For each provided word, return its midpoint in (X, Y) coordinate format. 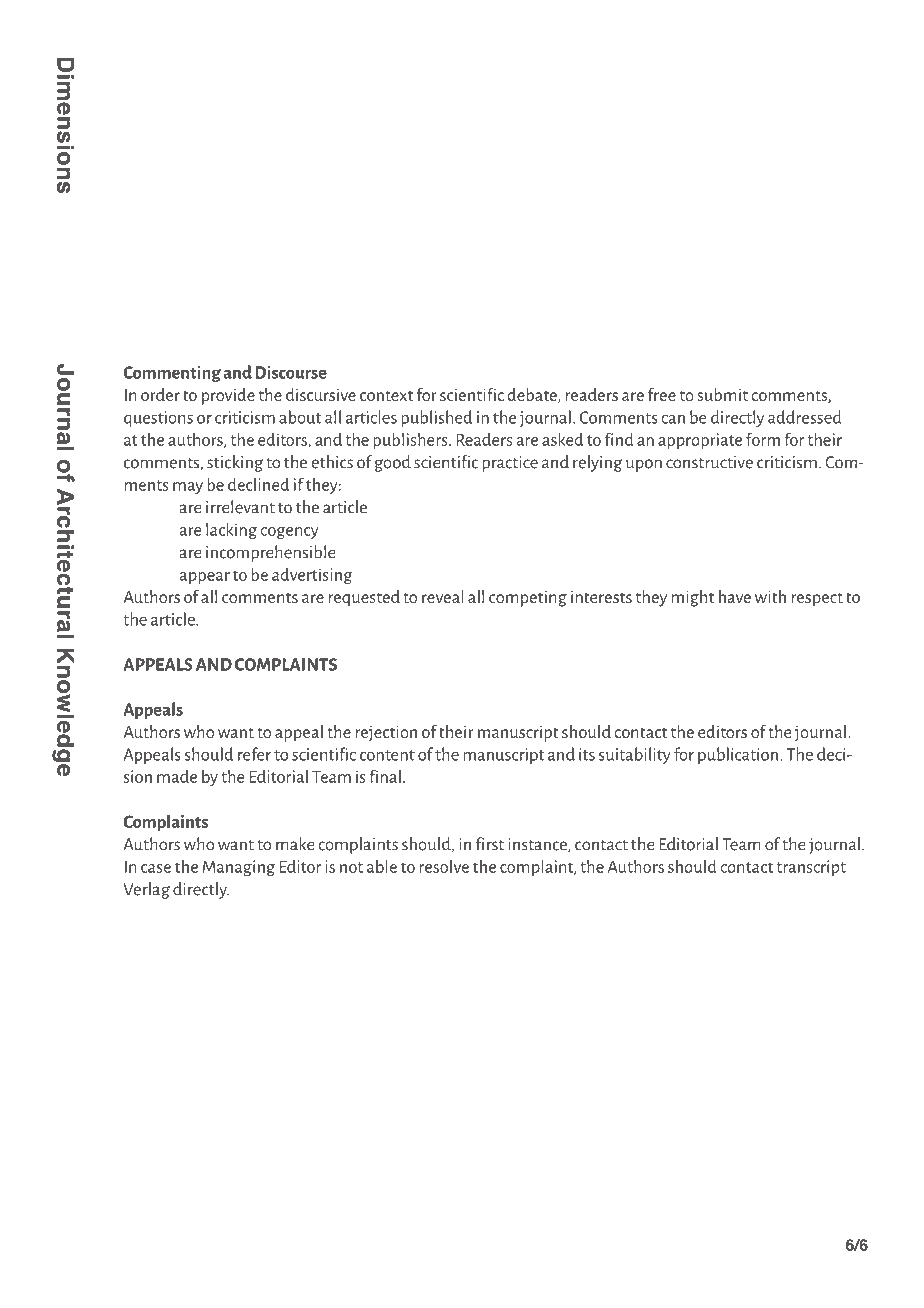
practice (510, 464)
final (385, 776)
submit (722, 394)
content (387, 755)
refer (254, 754)
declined (258, 484)
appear (205, 578)
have (735, 596)
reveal (443, 596)
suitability (635, 755)
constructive (709, 462)
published (436, 418)
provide (228, 396)
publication (738, 755)
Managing (239, 868)
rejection (386, 733)
